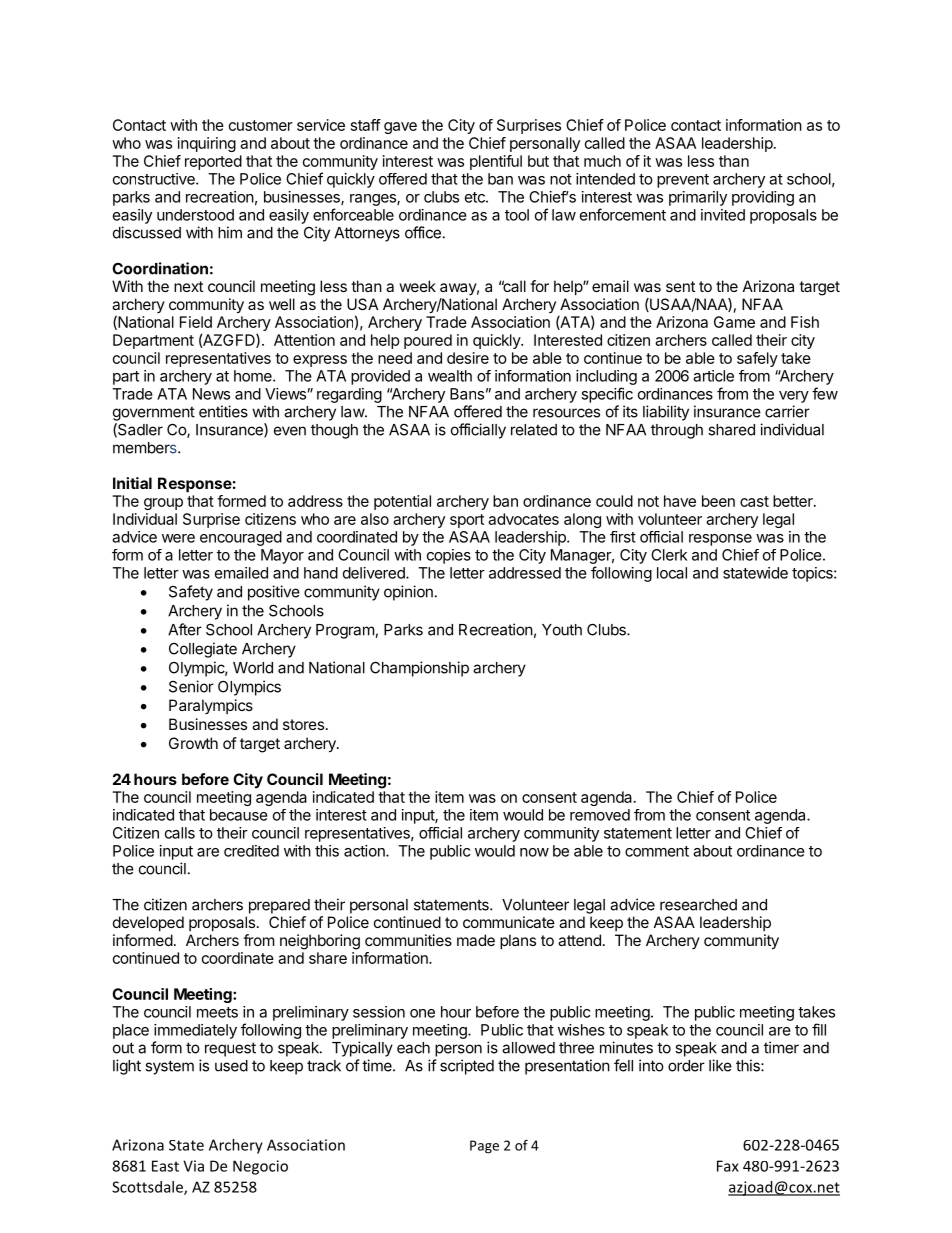 The image size is (952, 1233). I want to click on researched, so click(698, 905).
